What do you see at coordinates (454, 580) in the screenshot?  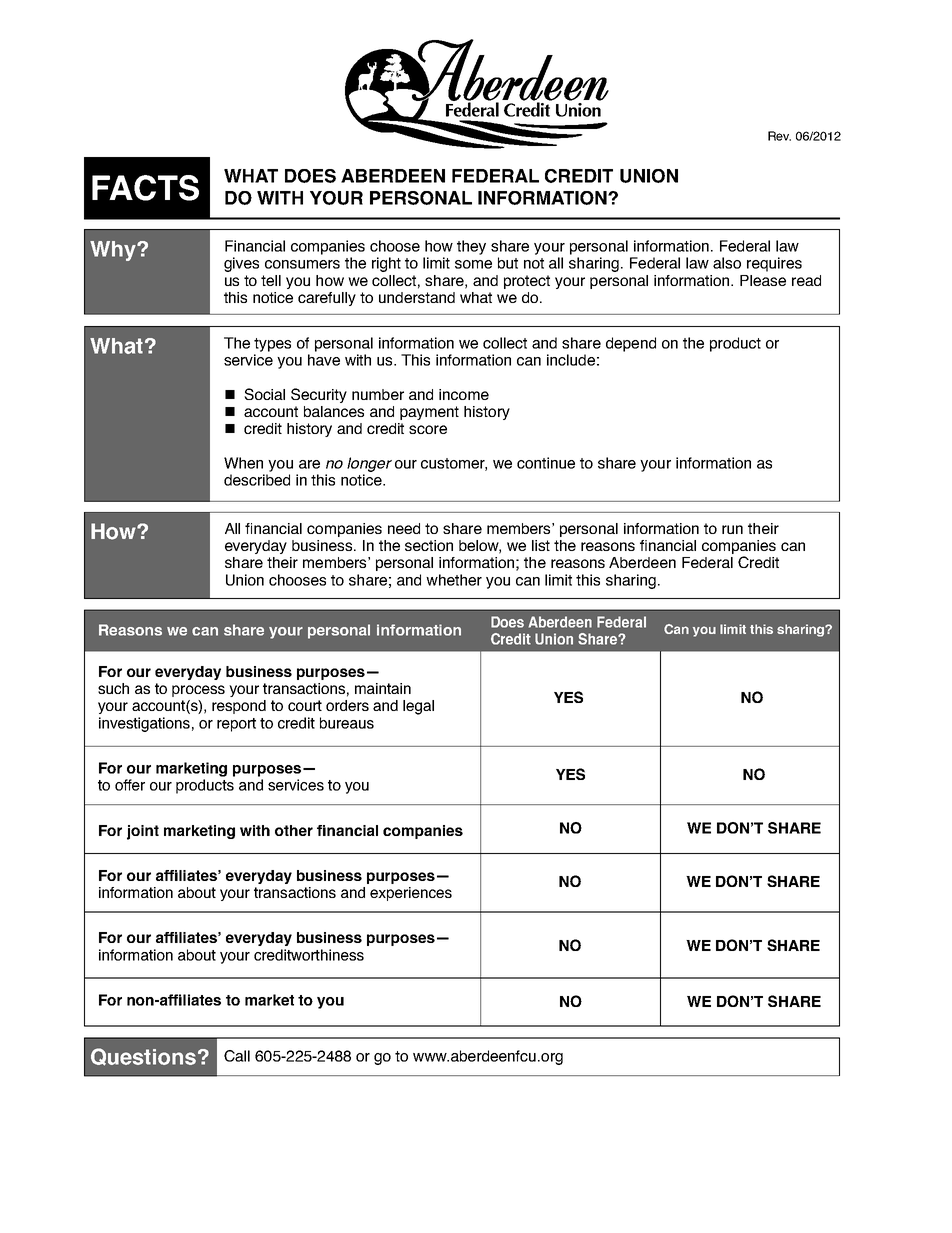 I see `whether` at bounding box center [454, 580].
